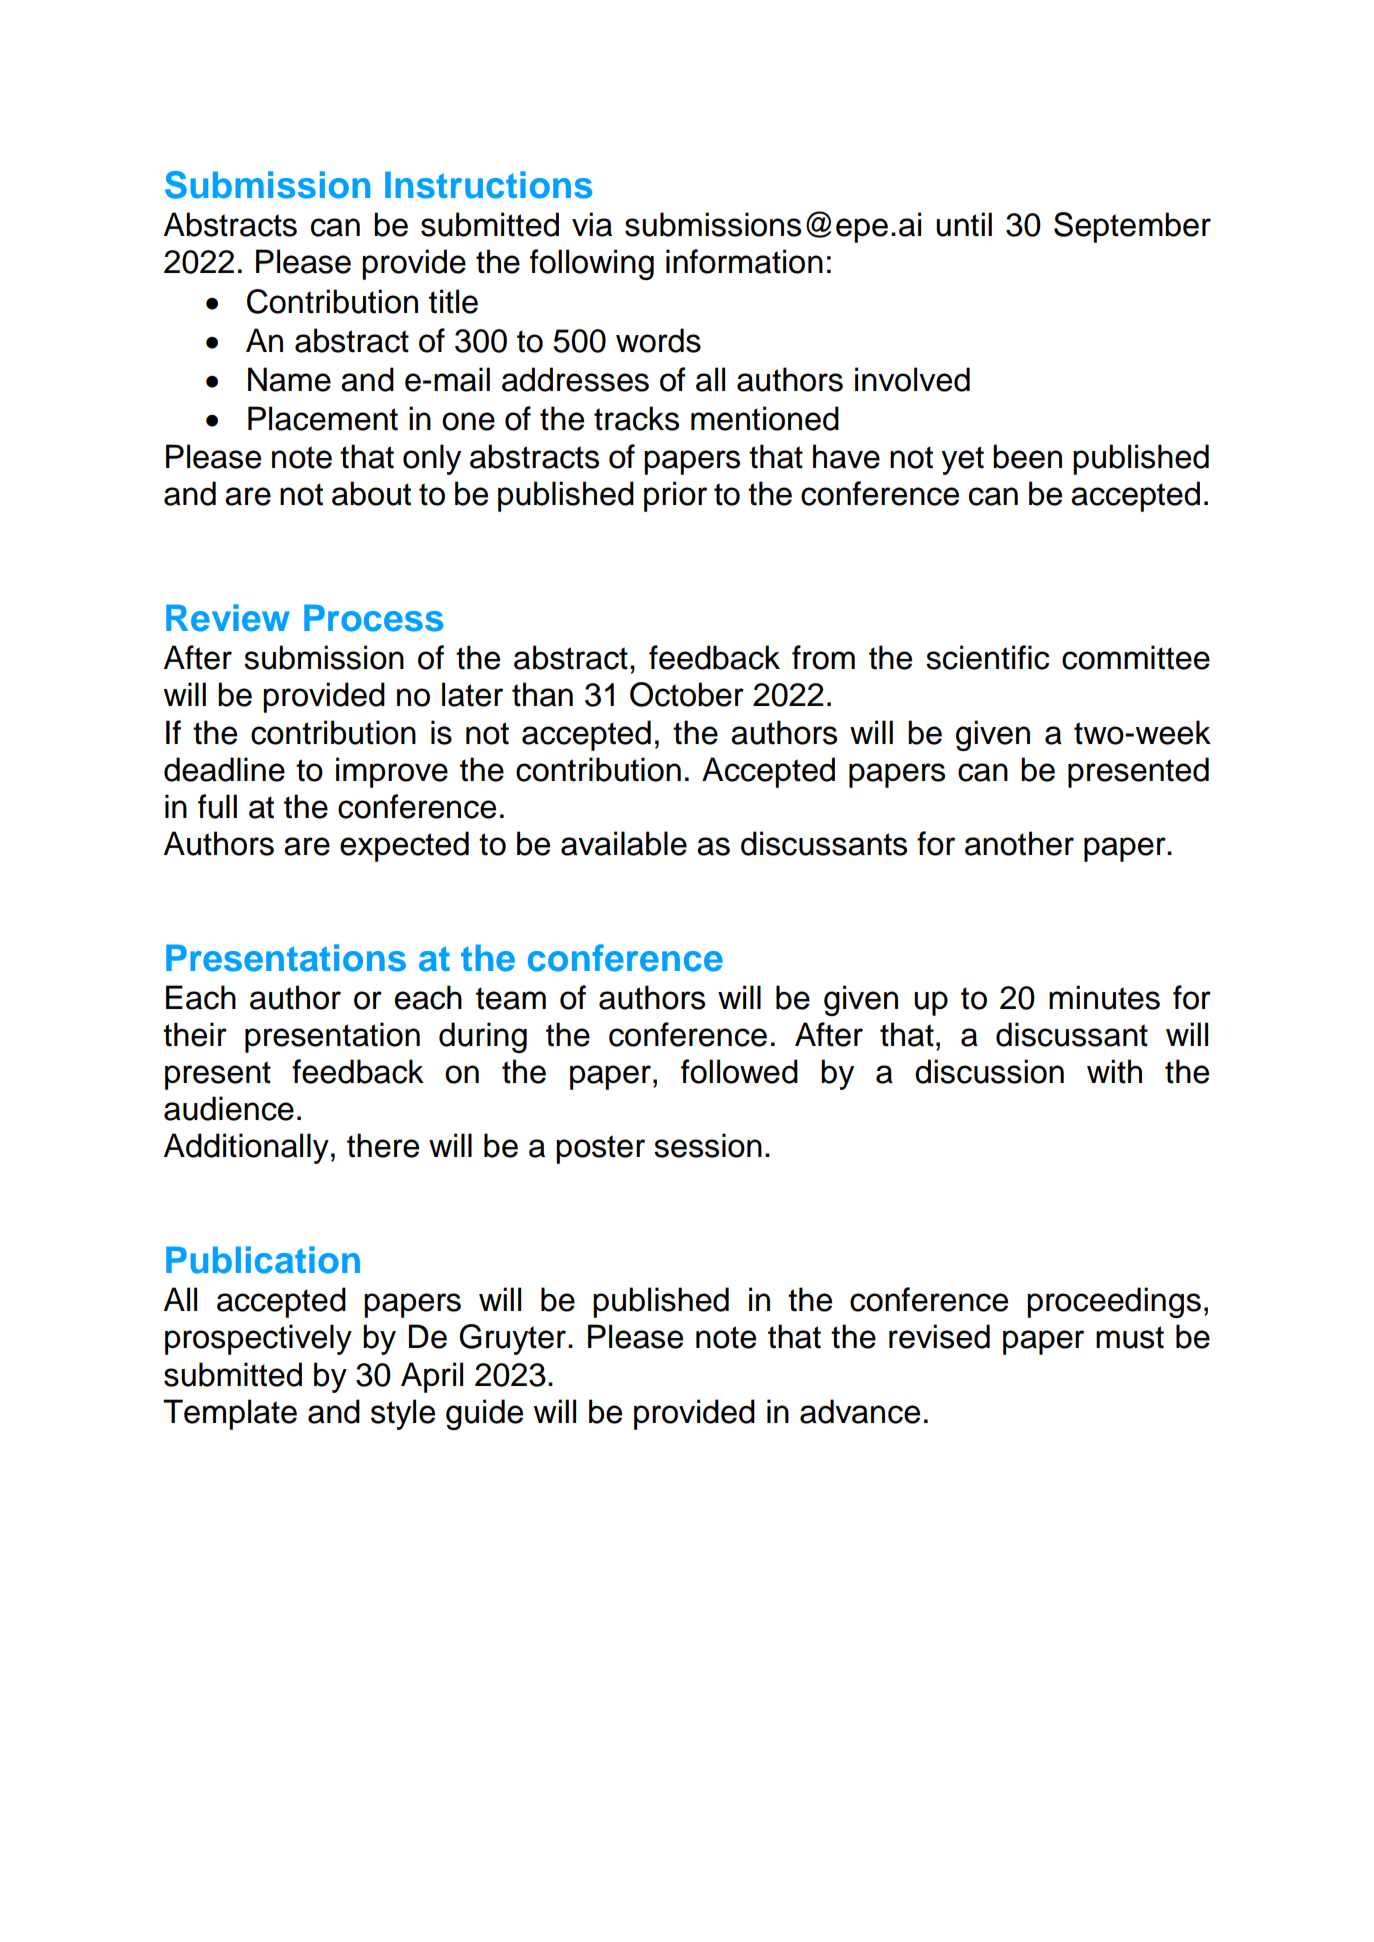 This screenshot has width=1374, height=1942. What do you see at coordinates (592, 224) in the screenshot?
I see `via` at bounding box center [592, 224].
